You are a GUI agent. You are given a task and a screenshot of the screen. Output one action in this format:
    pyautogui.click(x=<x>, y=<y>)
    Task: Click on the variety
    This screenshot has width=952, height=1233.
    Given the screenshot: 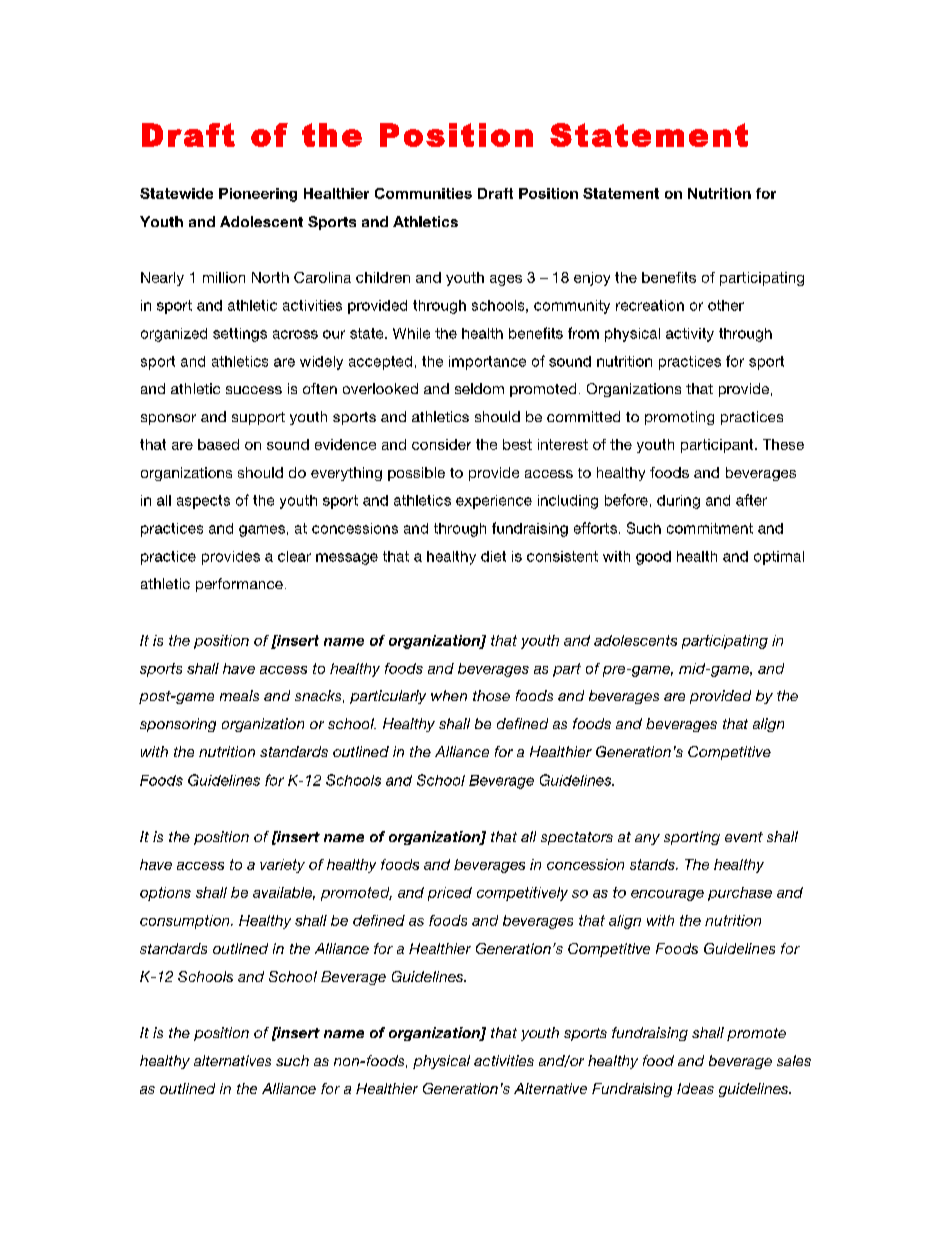 What is the action you would take?
    pyautogui.click(x=282, y=866)
